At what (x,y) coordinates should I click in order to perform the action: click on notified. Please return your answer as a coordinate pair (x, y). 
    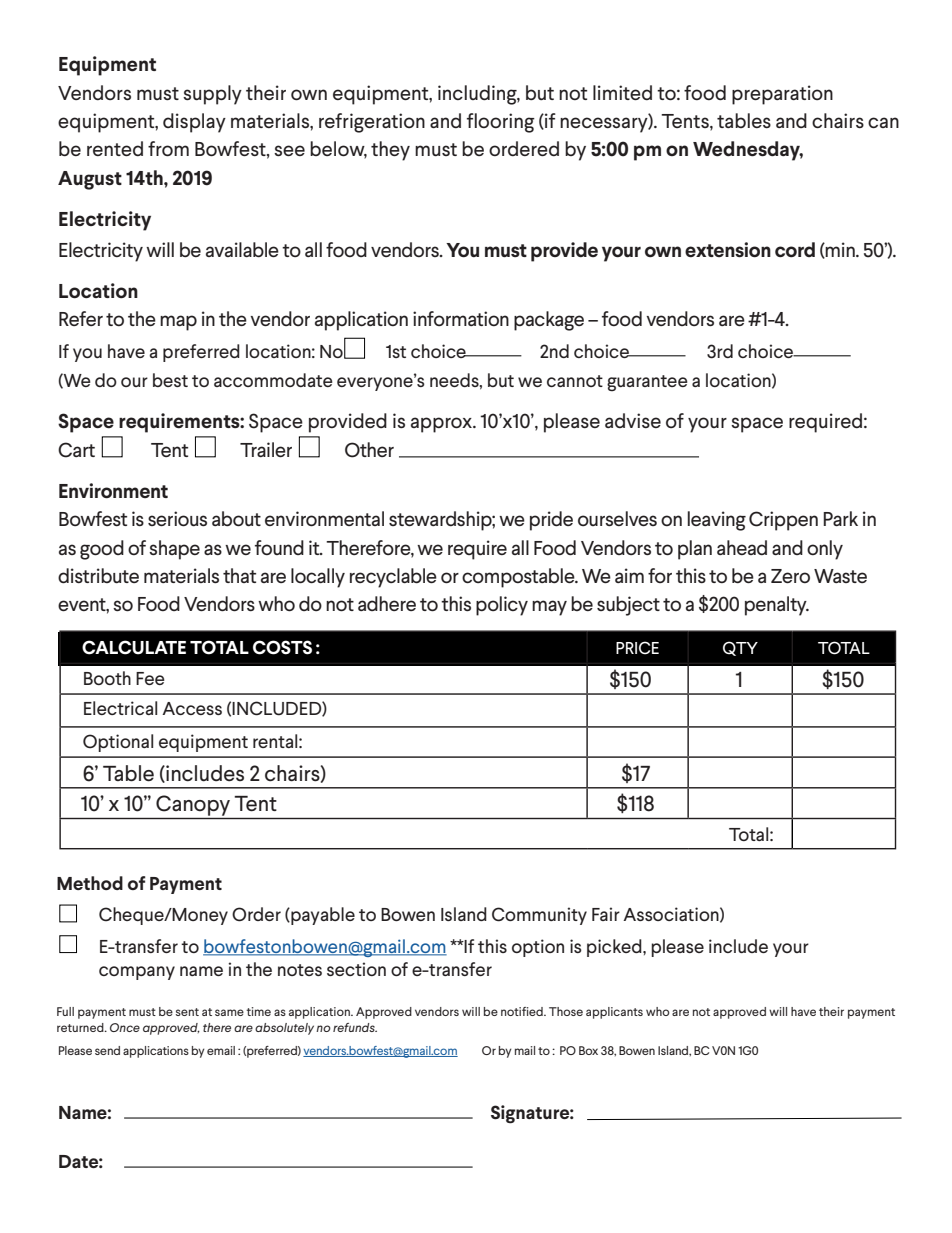
    Looking at the image, I should click on (523, 1011).
